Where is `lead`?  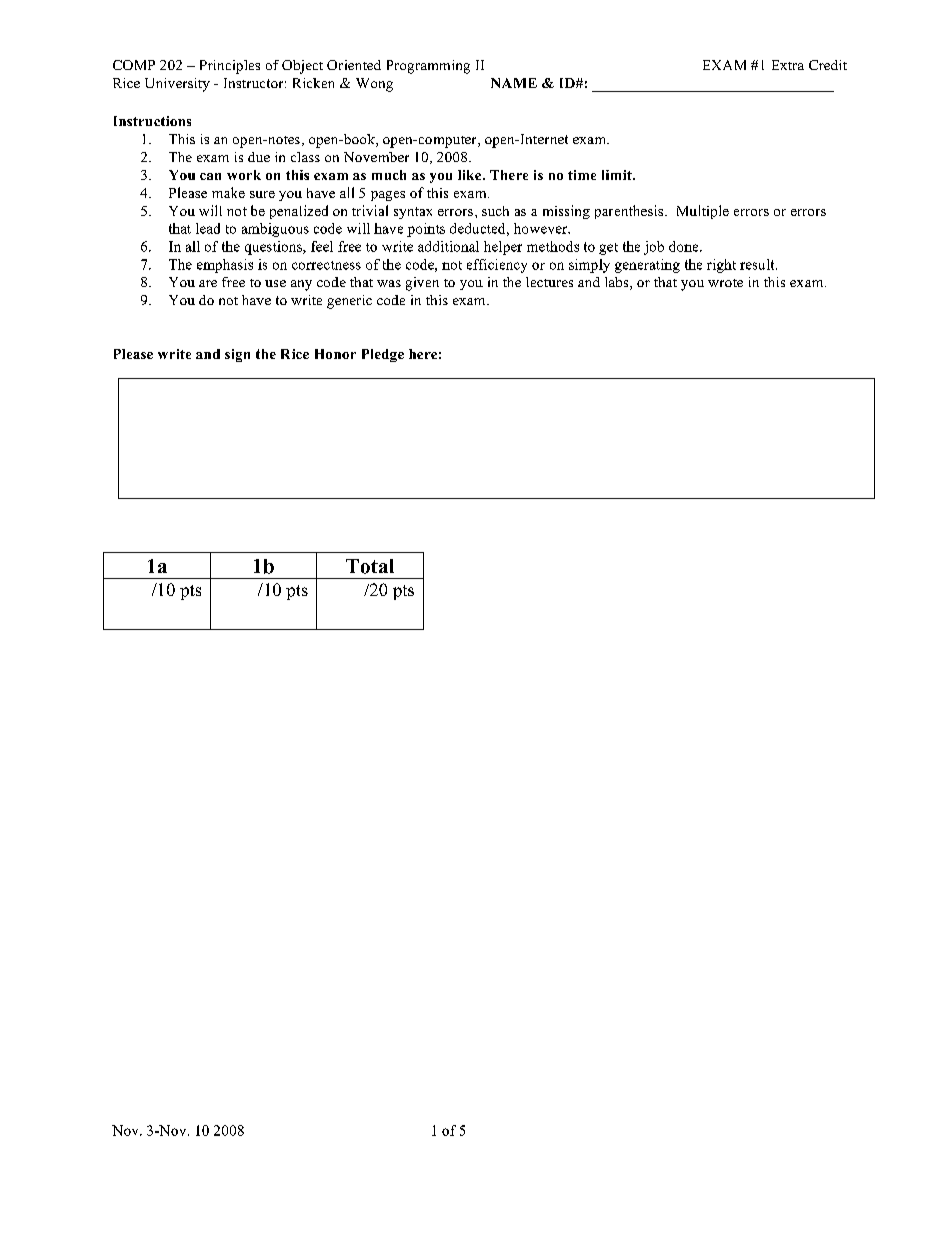 lead is located at coordinates (208, 228).
